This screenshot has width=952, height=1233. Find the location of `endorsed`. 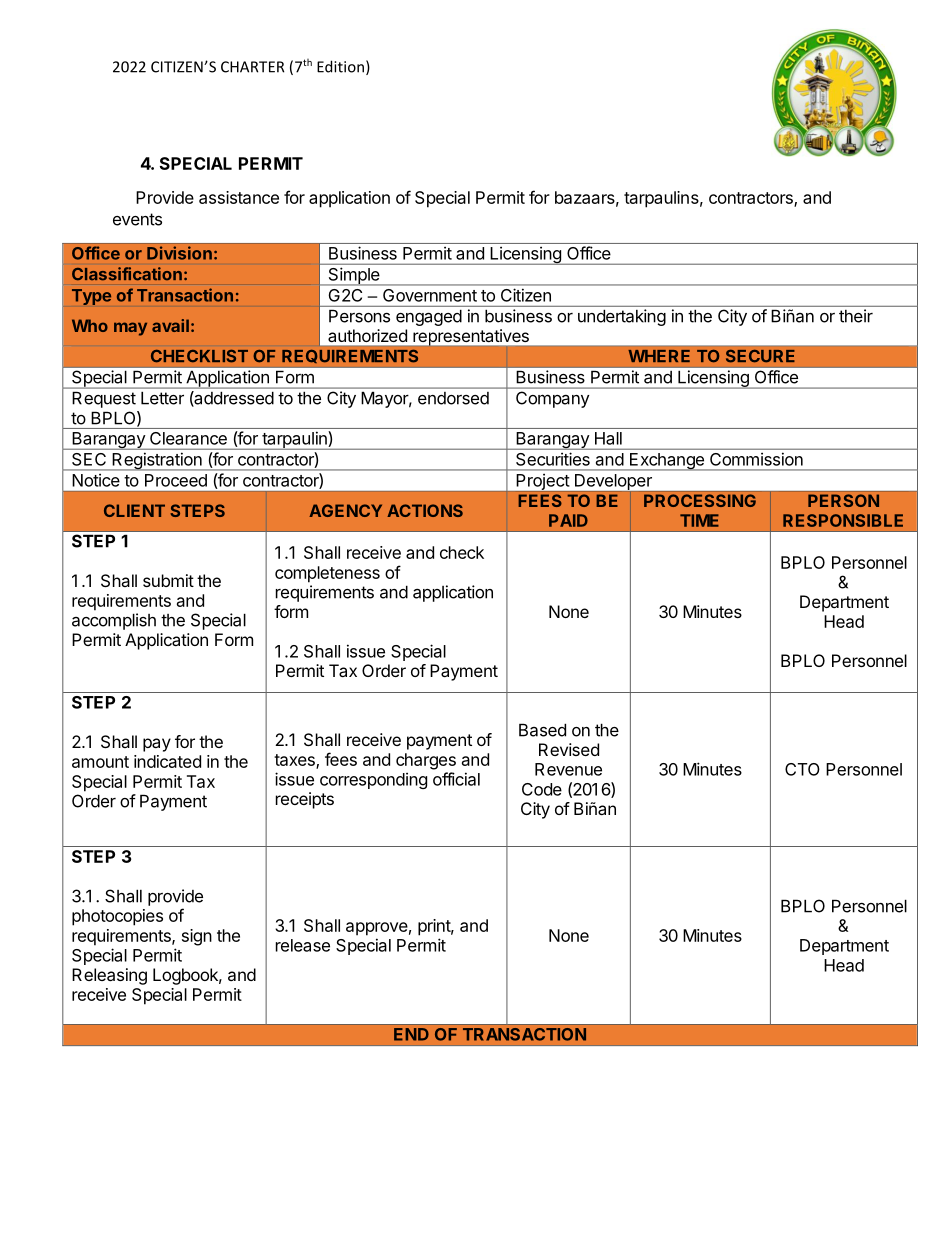

endorsed is located at coordinates (453, 398).
